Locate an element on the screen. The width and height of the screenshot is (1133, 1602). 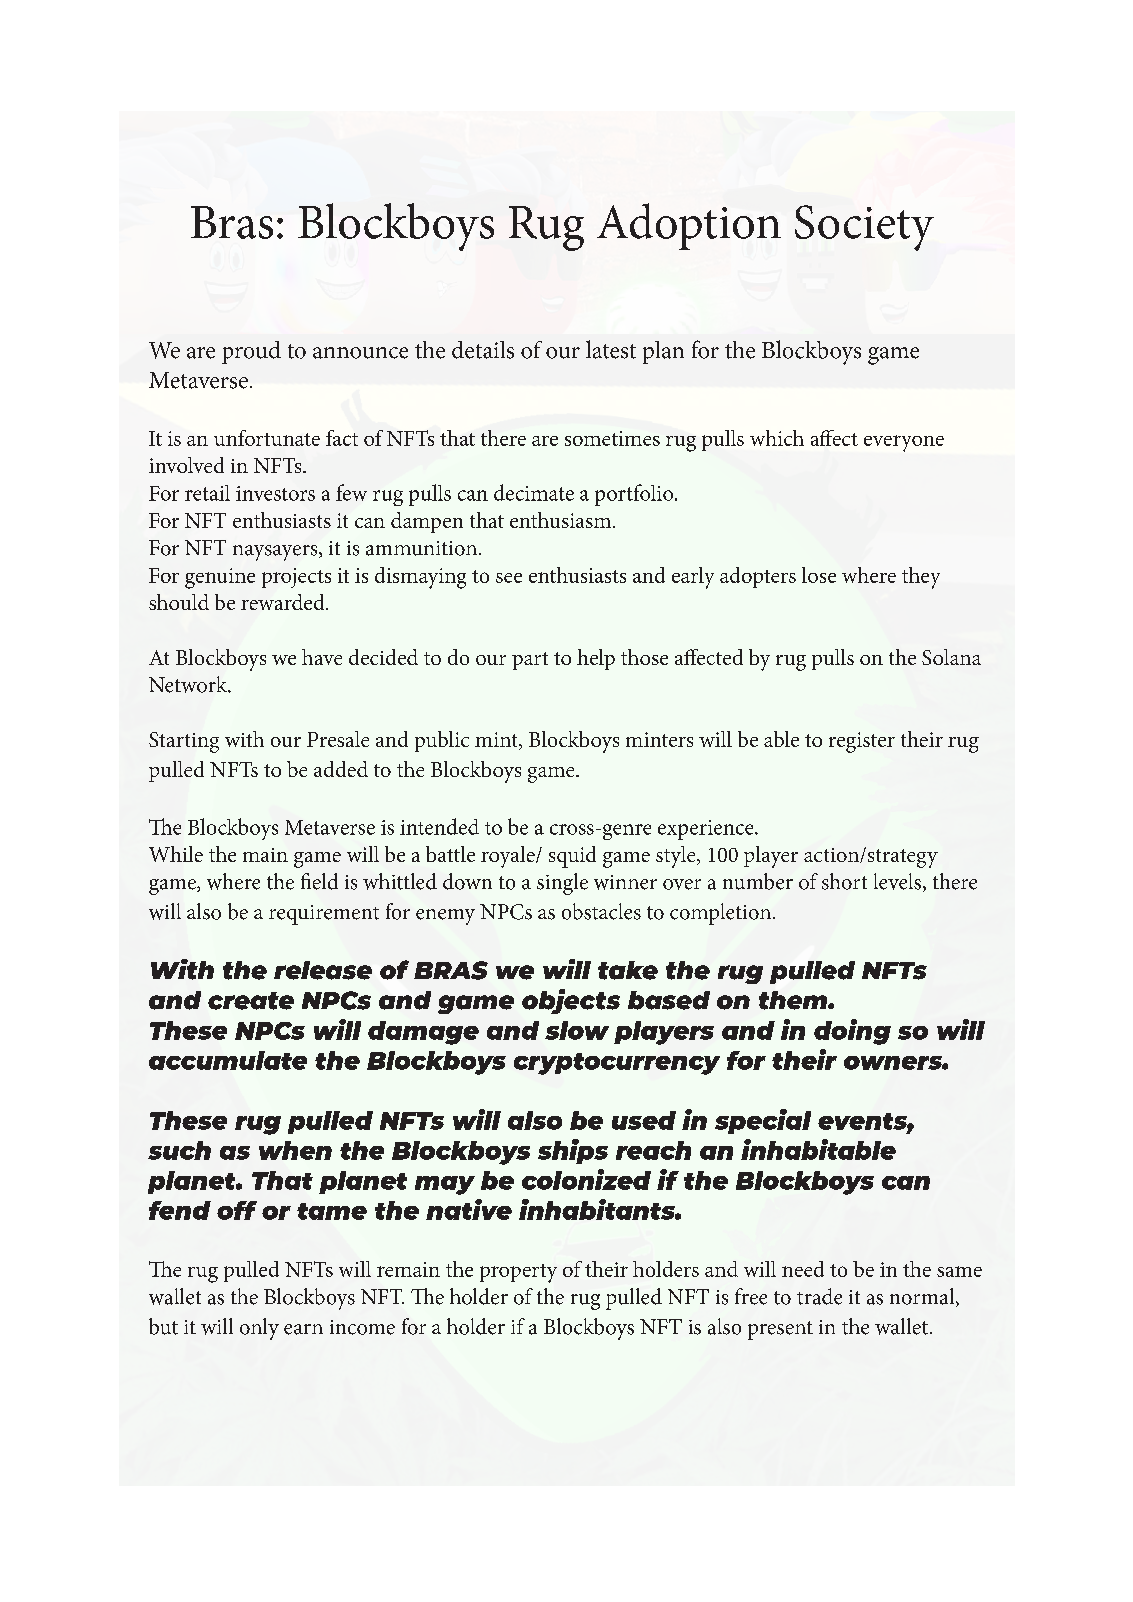
property is located at coordinates (518, 1273).
